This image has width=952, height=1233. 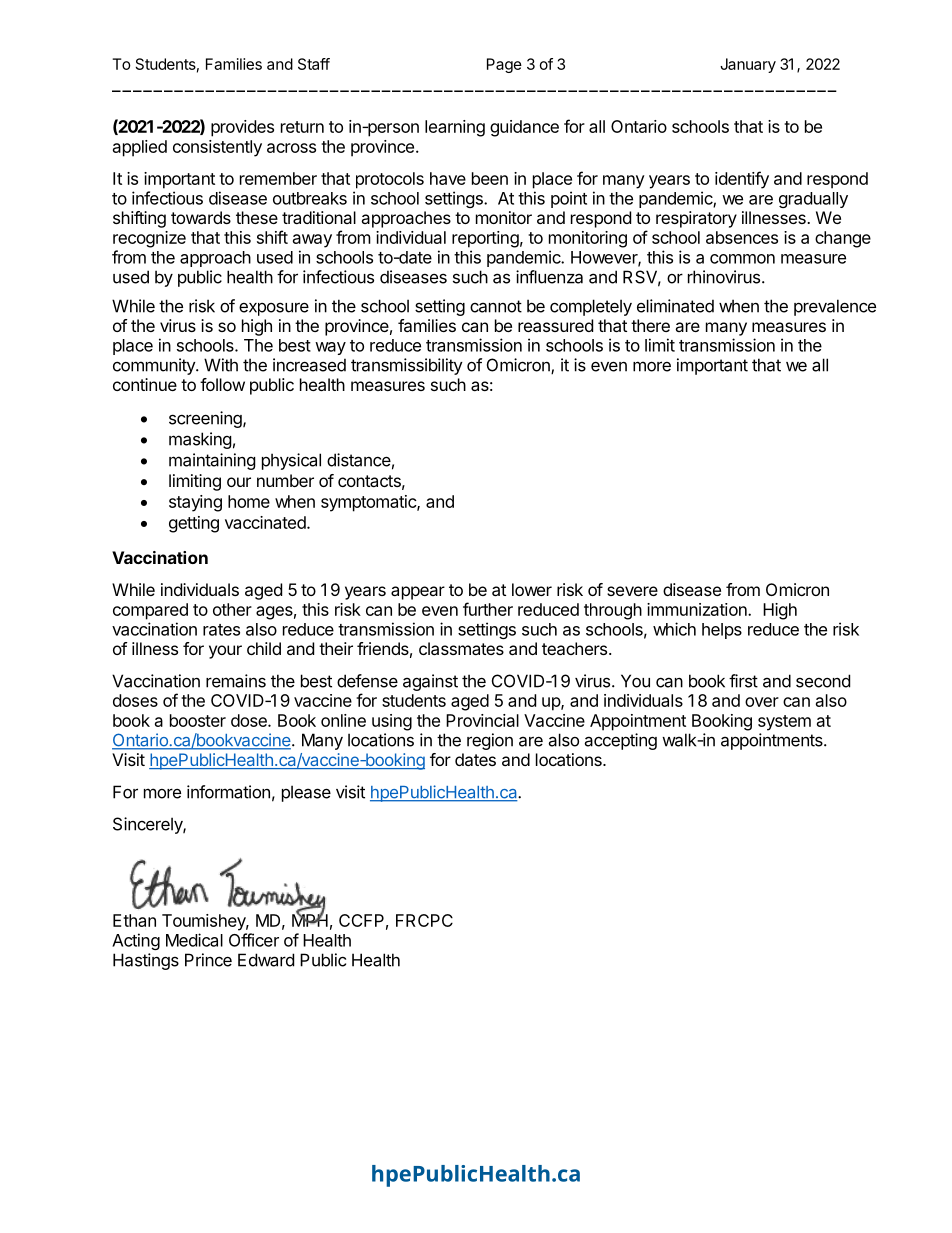 What do you see at coordinates (242, 128) in the image?
I see `provides` at bounding box center [242, 128].
